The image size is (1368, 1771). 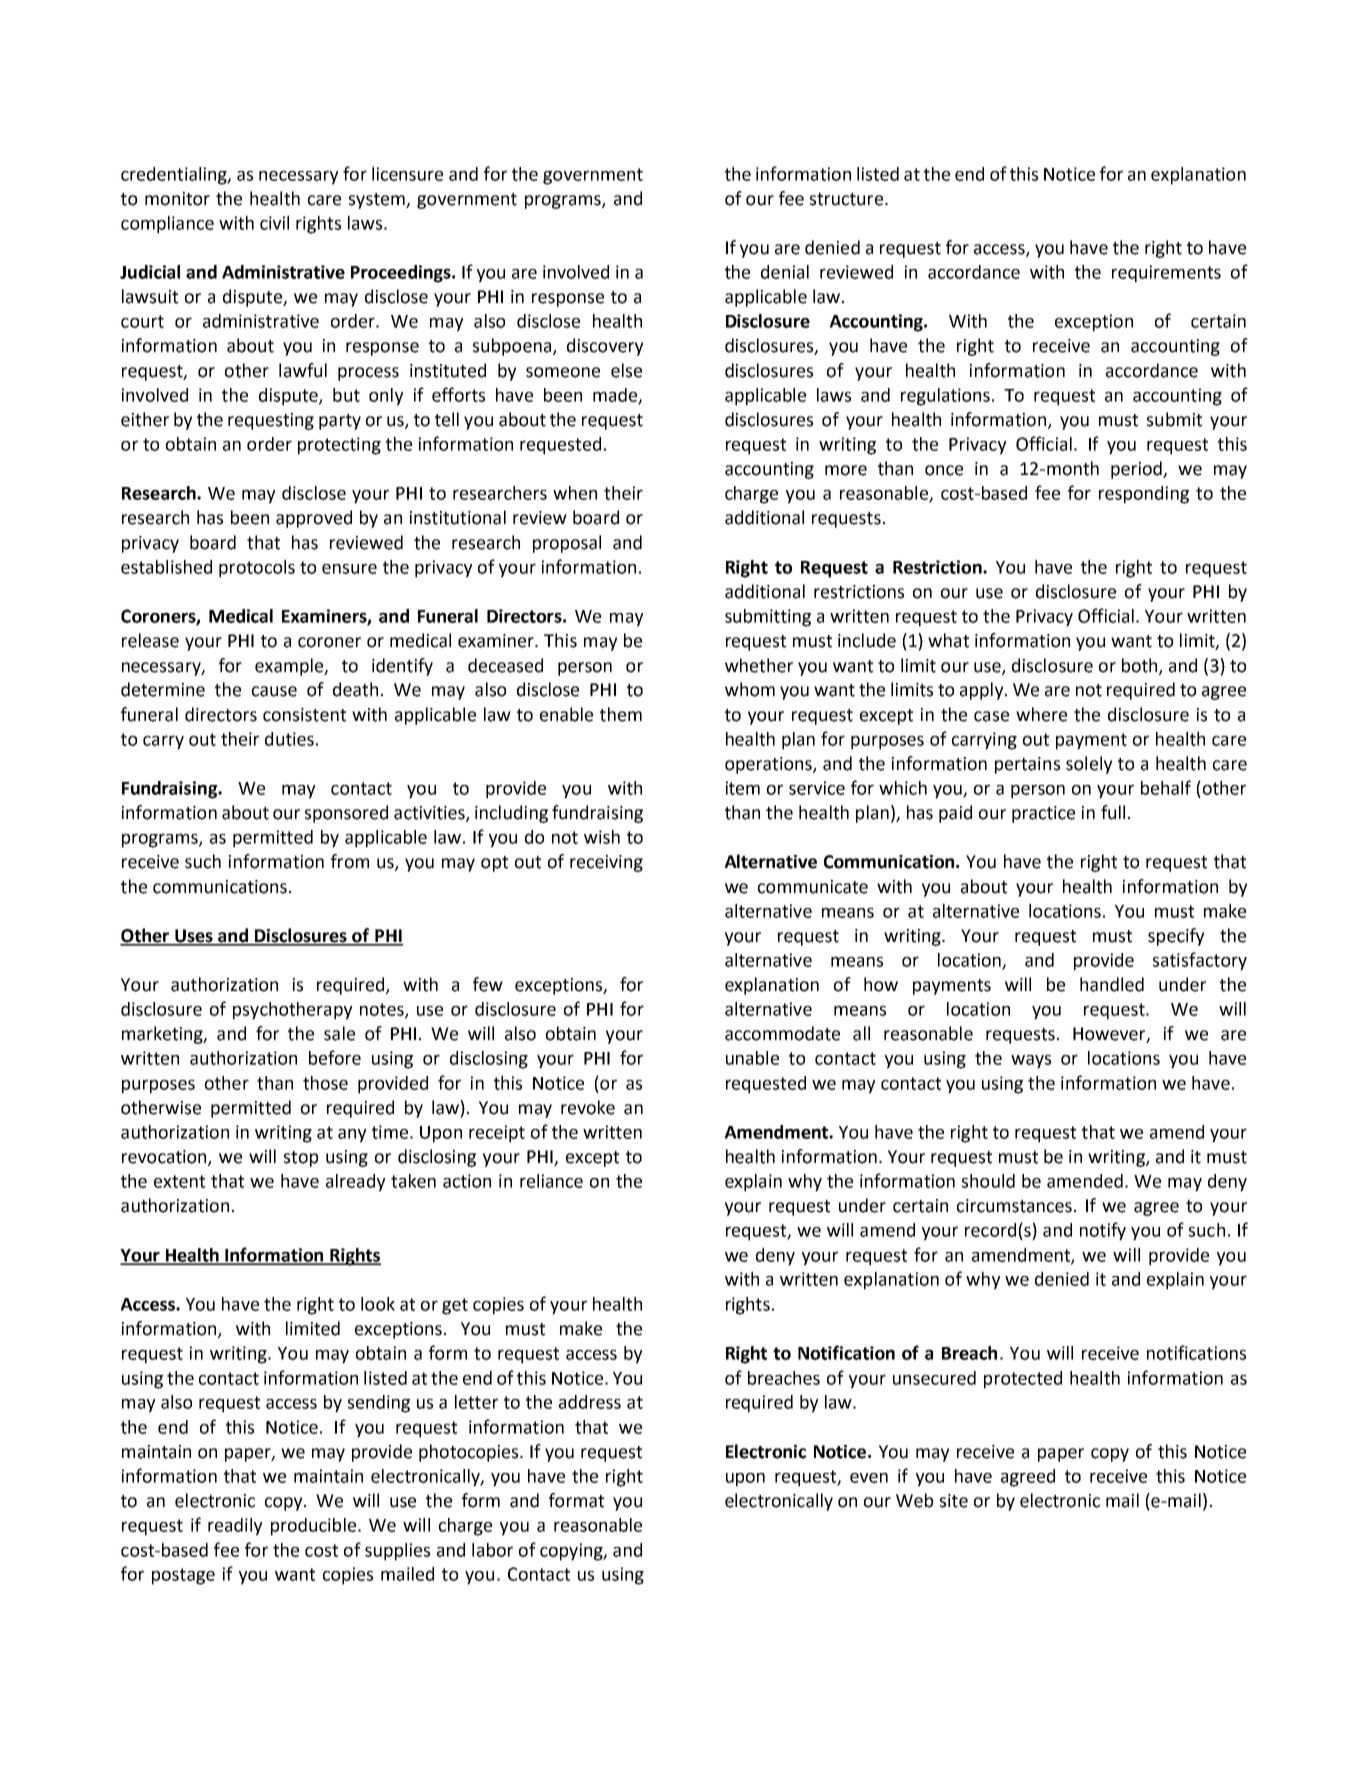 What do you see at coordinates (588, 1107) in the page?
I see `revoke` at bounding box center [588, 1107].
